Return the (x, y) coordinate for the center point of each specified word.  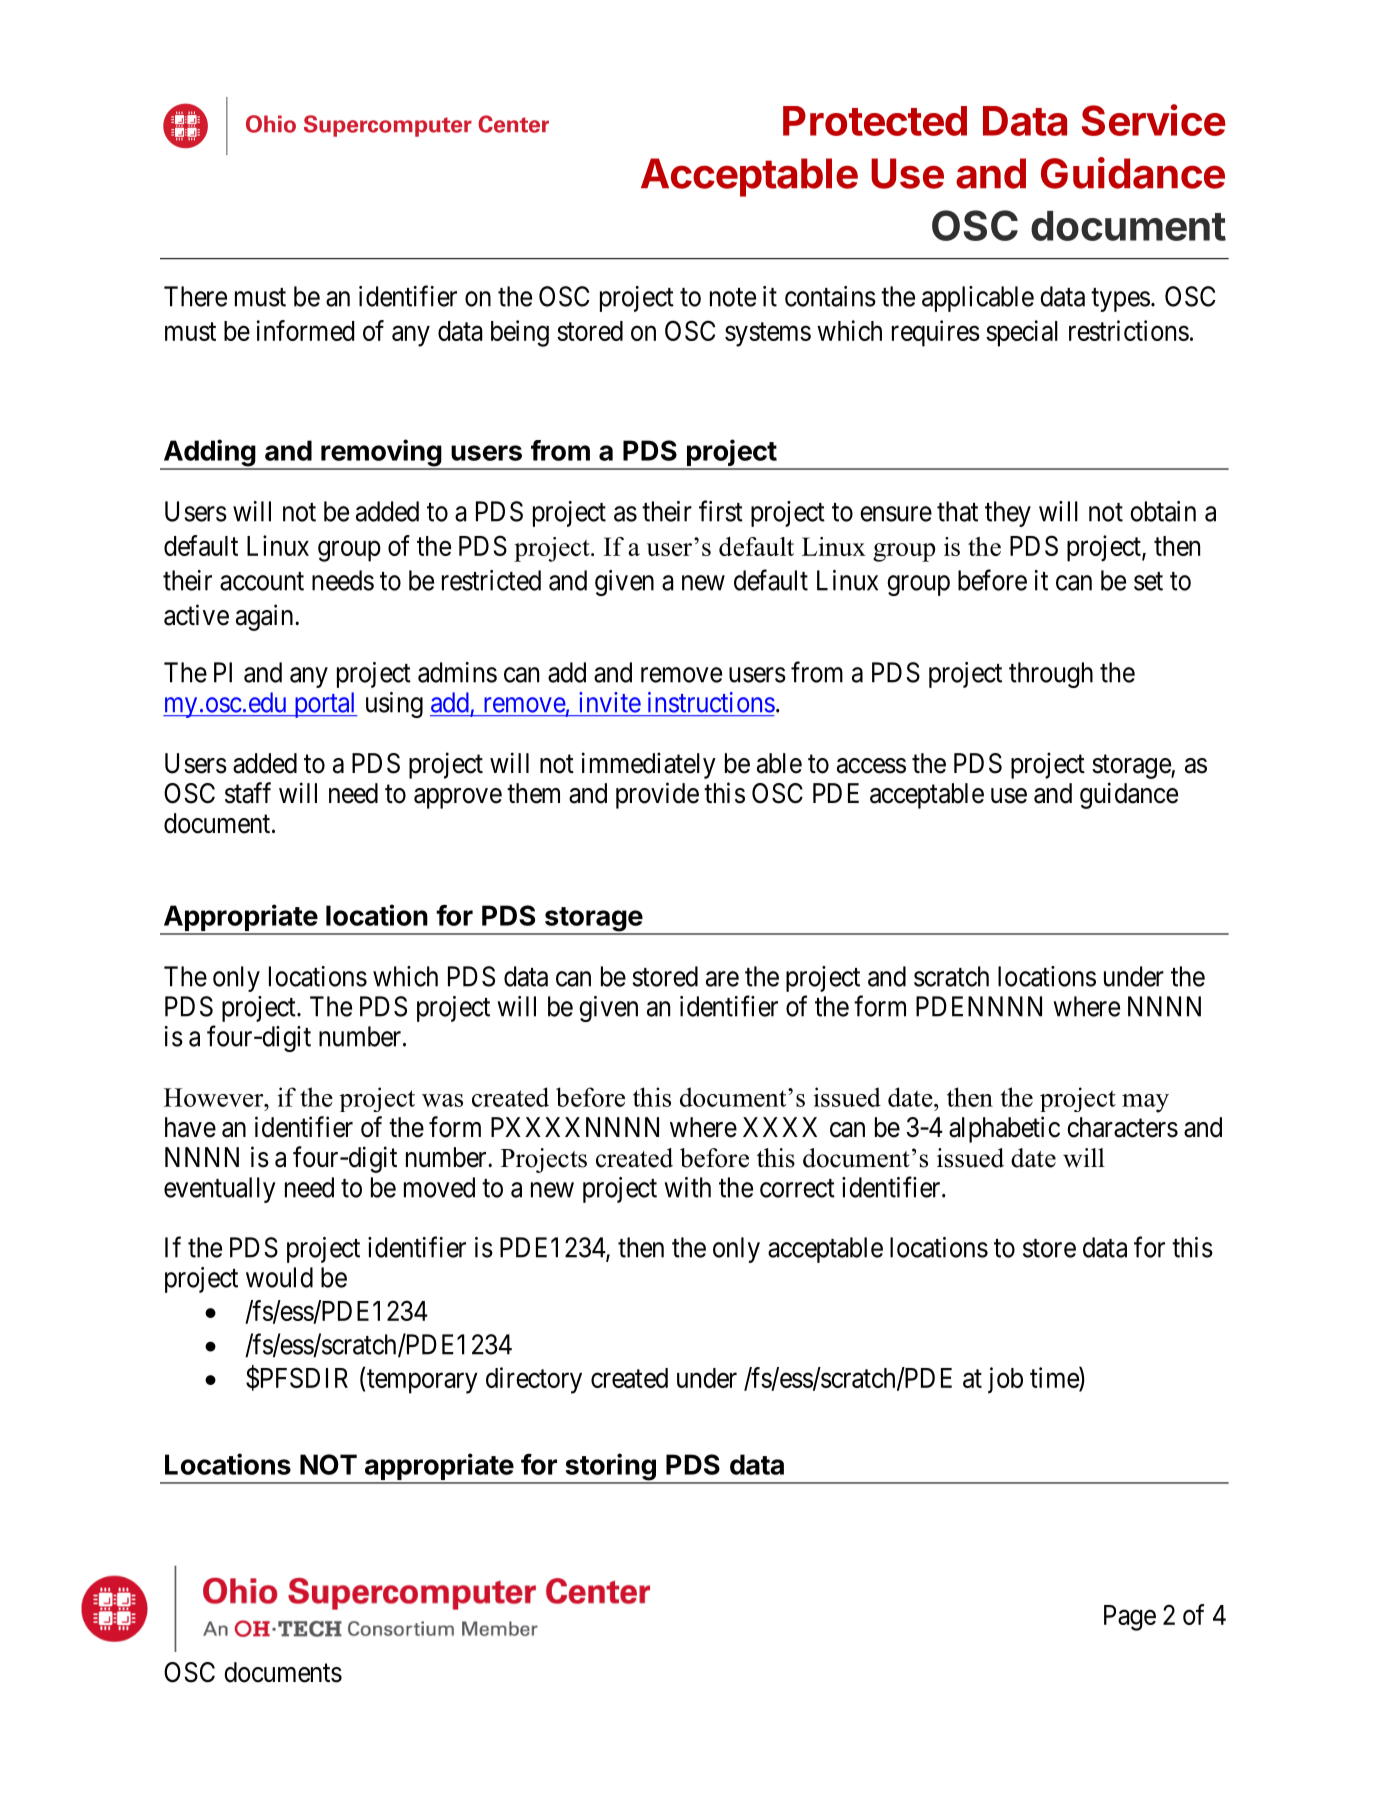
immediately (649, 765)
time (1055, 1377)
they (1008, 514)
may (1145, 1103)
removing (381, 454)
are (722, 979)
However (215, 1097)
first (721, 511)
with (687, 1187)
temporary (422, 1381)
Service (1154, 120)
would (279, 1277)
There (195, 296)
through (1051, 675)
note (733, 297)
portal (324, 705)
